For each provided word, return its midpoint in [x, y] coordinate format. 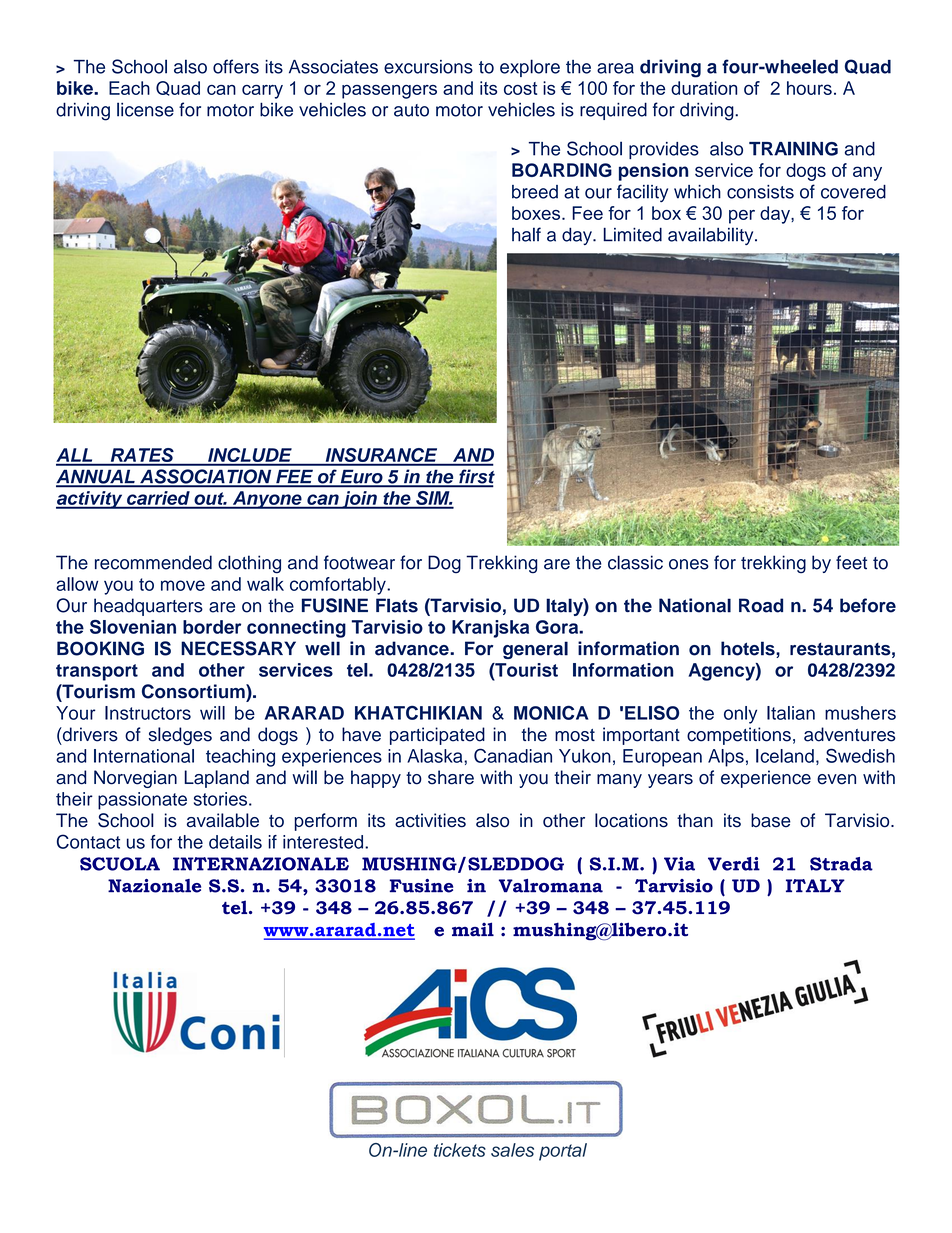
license [145, 109]
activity [90, 500]
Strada [841, 864]
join [359, 500]
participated [437, 736]
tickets [460, 1150]
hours [809, 88]
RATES [142, 456]
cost [520, 88]
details [235, 842]
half [526, 234]
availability [712, 236]
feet [851, 562]
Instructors [148, 713]
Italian [791, 713]
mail [473, 929]
